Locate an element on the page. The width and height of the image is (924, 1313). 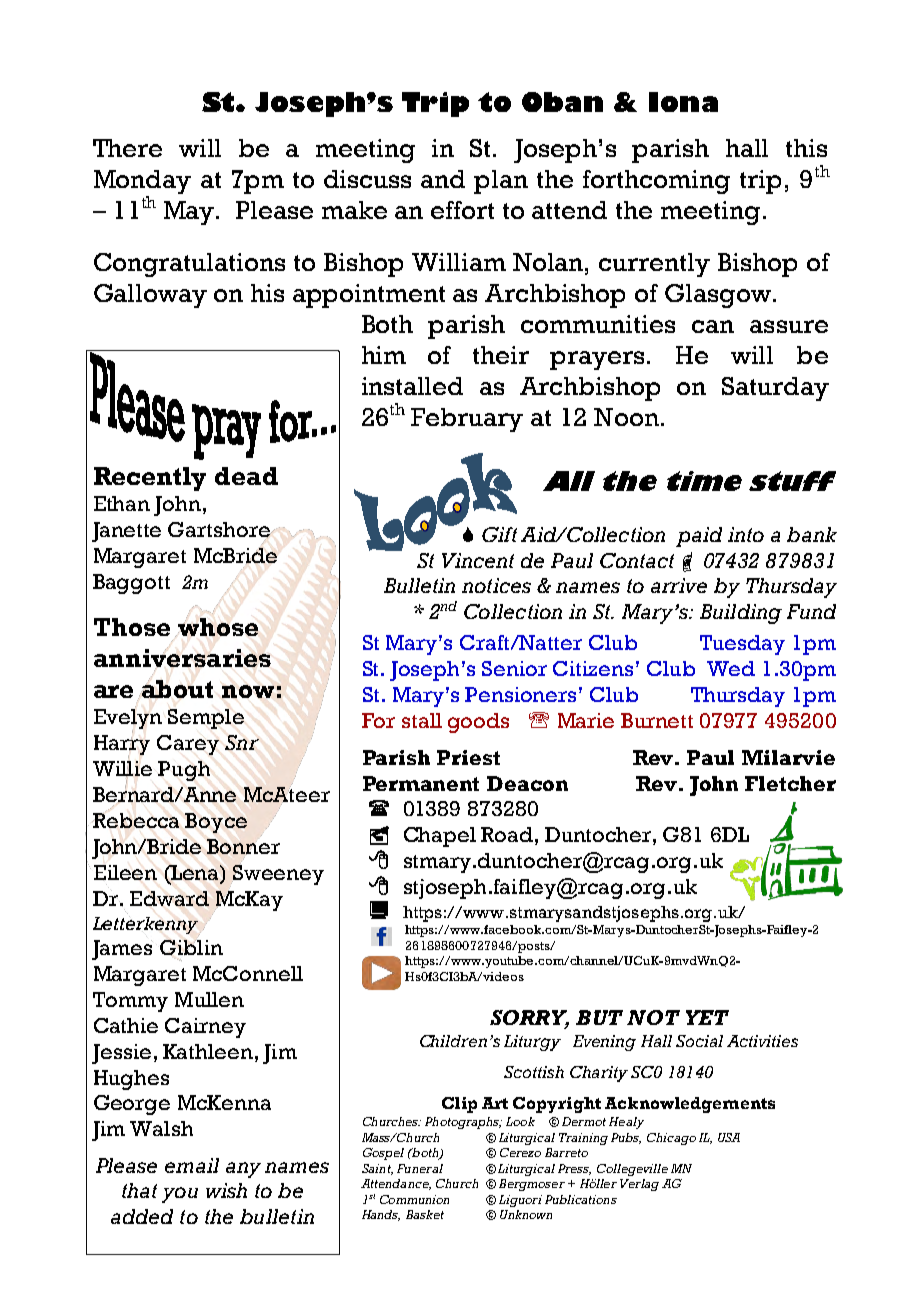
Wed is located at coordinates (731, 668).
